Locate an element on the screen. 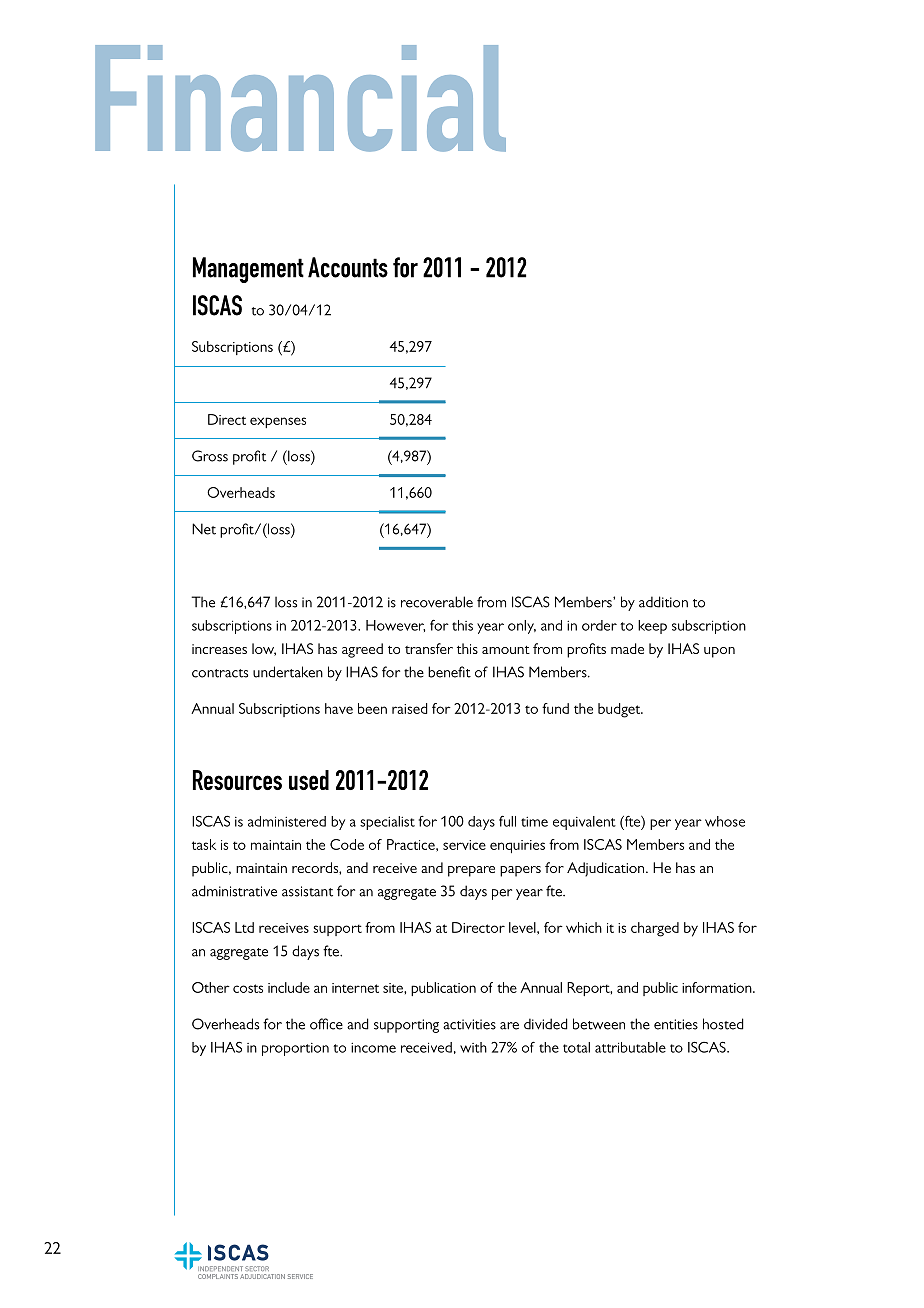  addition is located at coordinates (663, 602).
